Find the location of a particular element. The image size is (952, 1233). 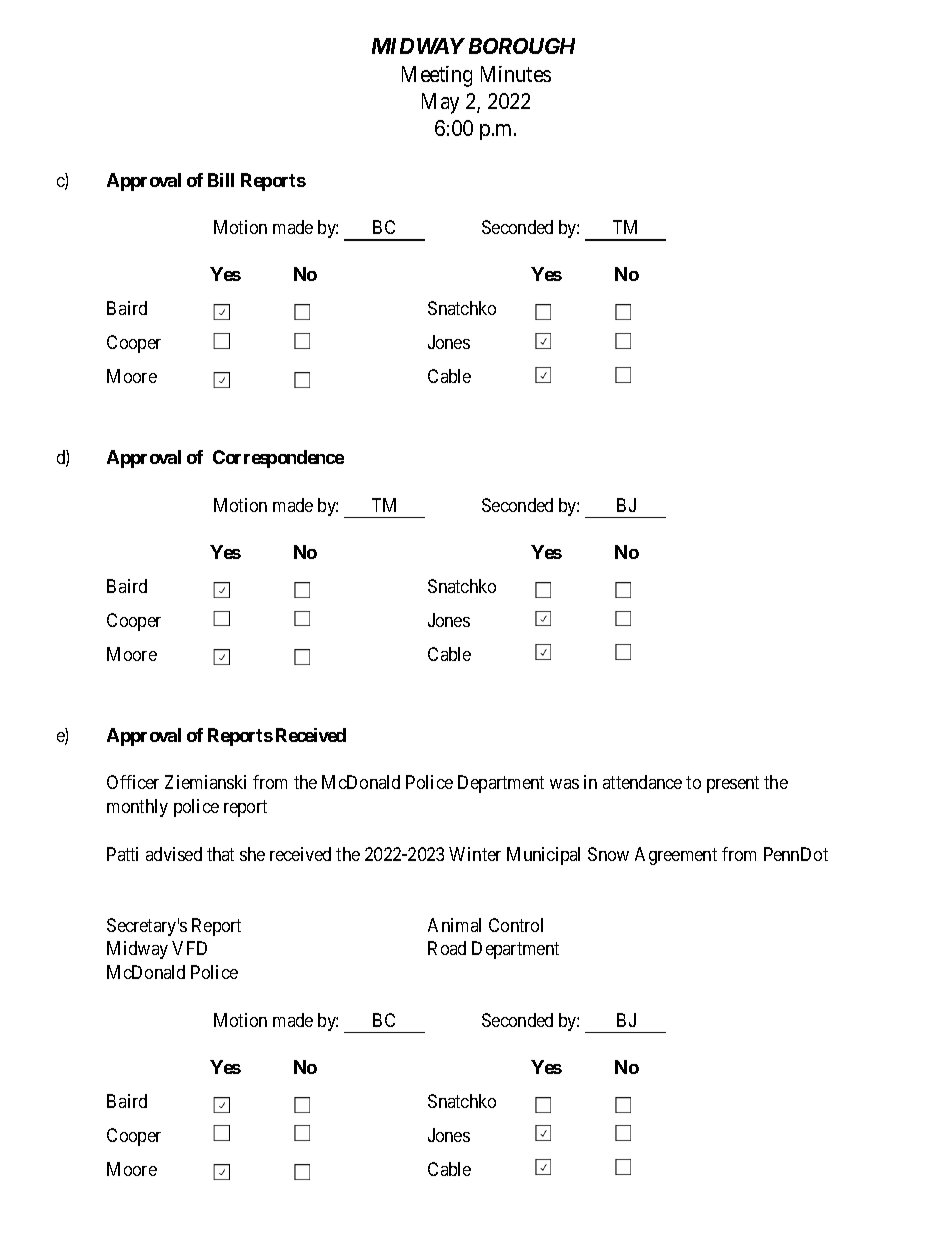

VFD is located at coordinates (189, 948).
